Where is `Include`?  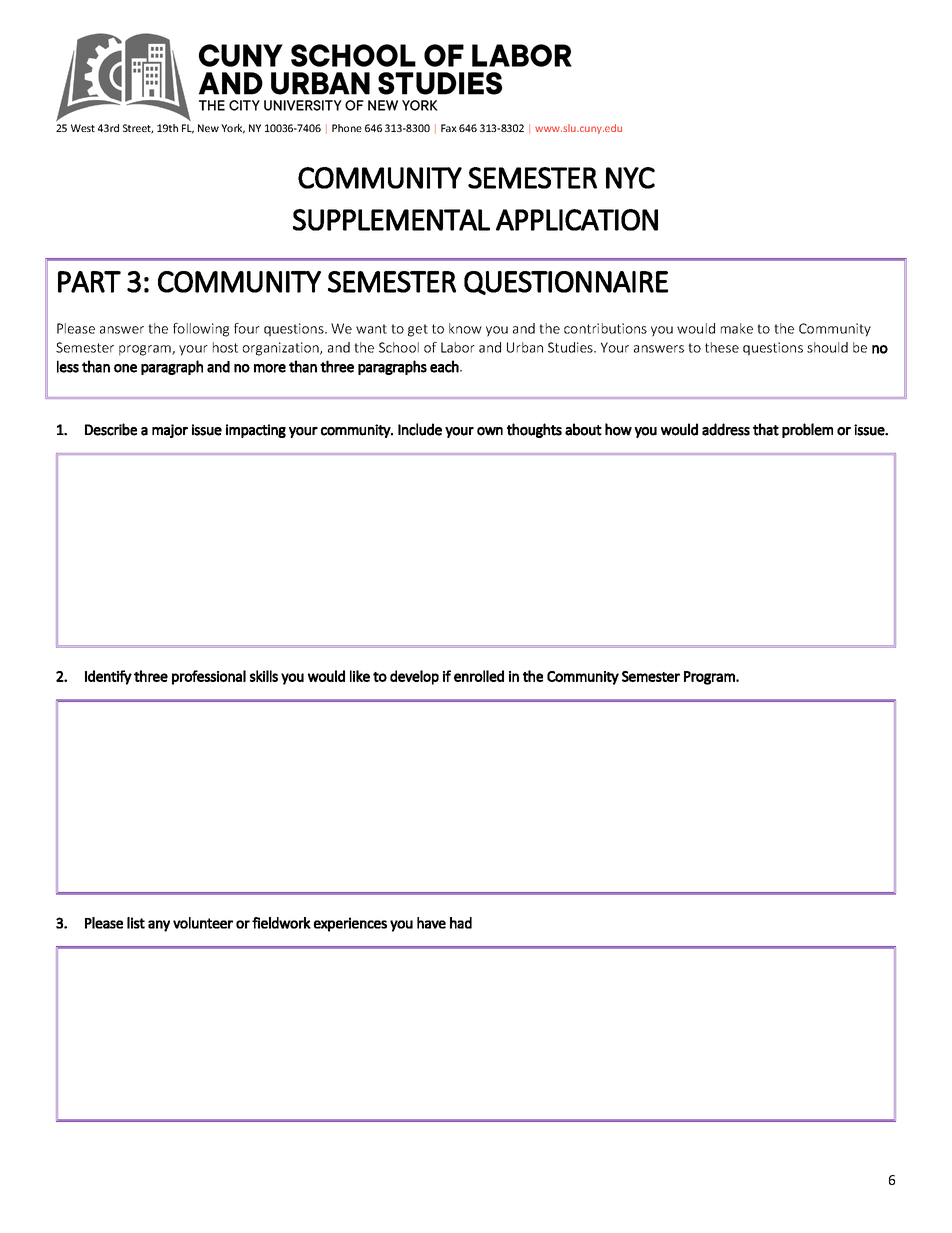 Include is located at coordinates (420, 429).
